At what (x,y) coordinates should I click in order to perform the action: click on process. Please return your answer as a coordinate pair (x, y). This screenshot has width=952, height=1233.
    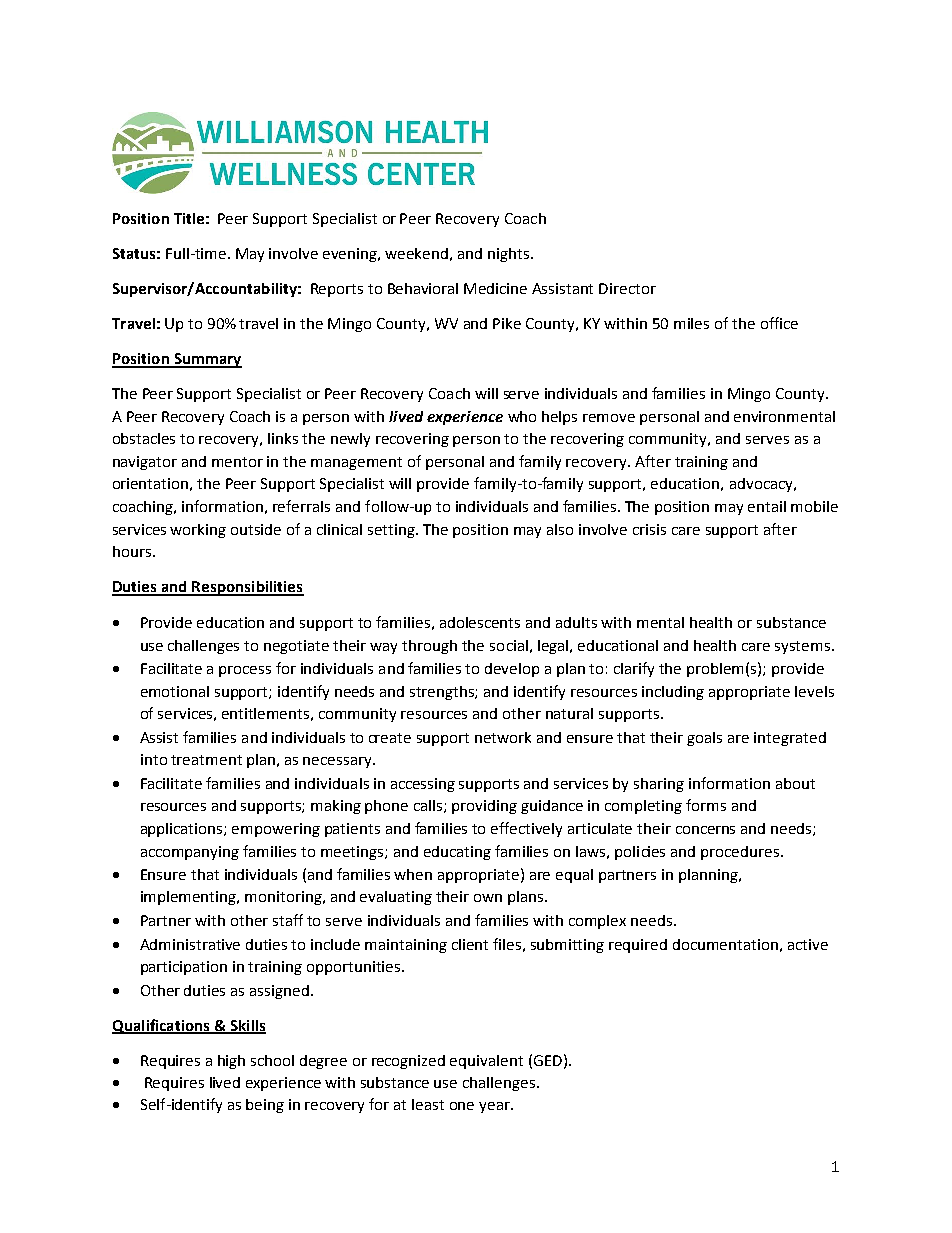
    Looking at the image, I should click on (245, 671).
